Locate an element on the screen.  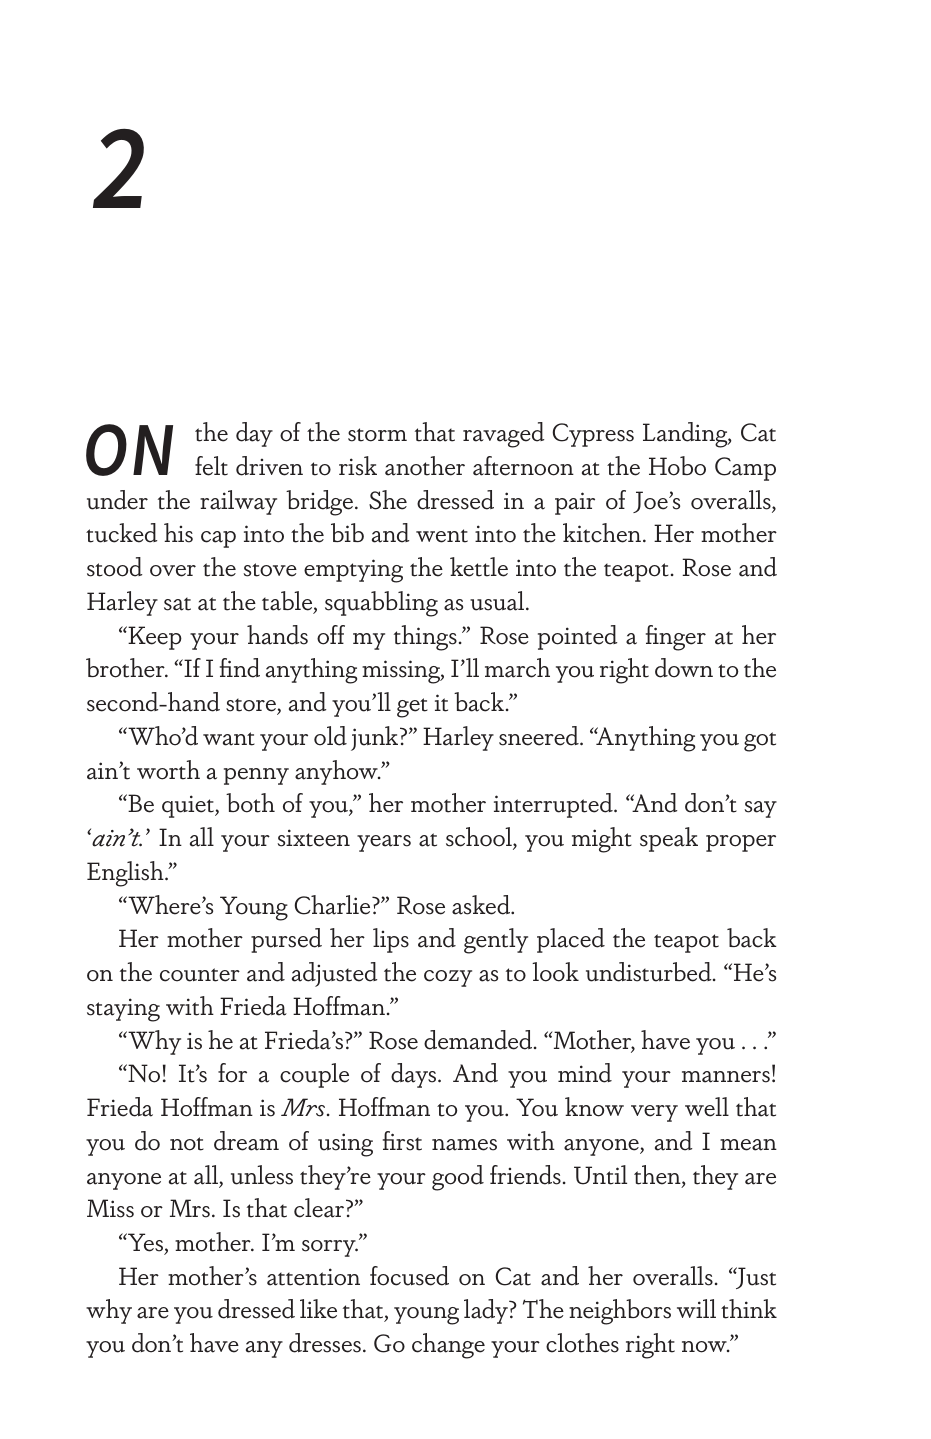
days is located at coordinates (415, 1075).
